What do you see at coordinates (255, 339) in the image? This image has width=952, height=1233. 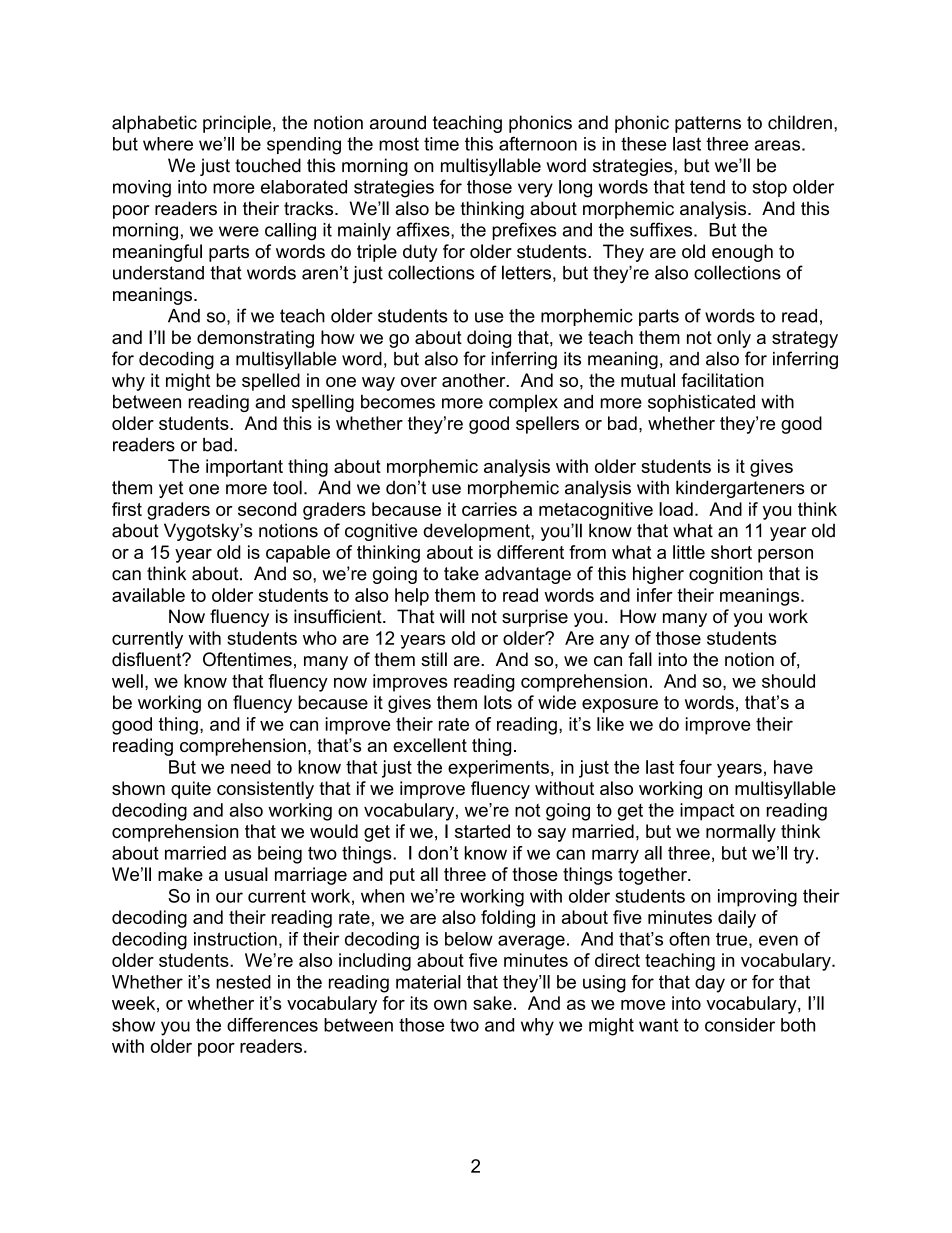 I see `demonstrating` at bounding box center [255, 339].
